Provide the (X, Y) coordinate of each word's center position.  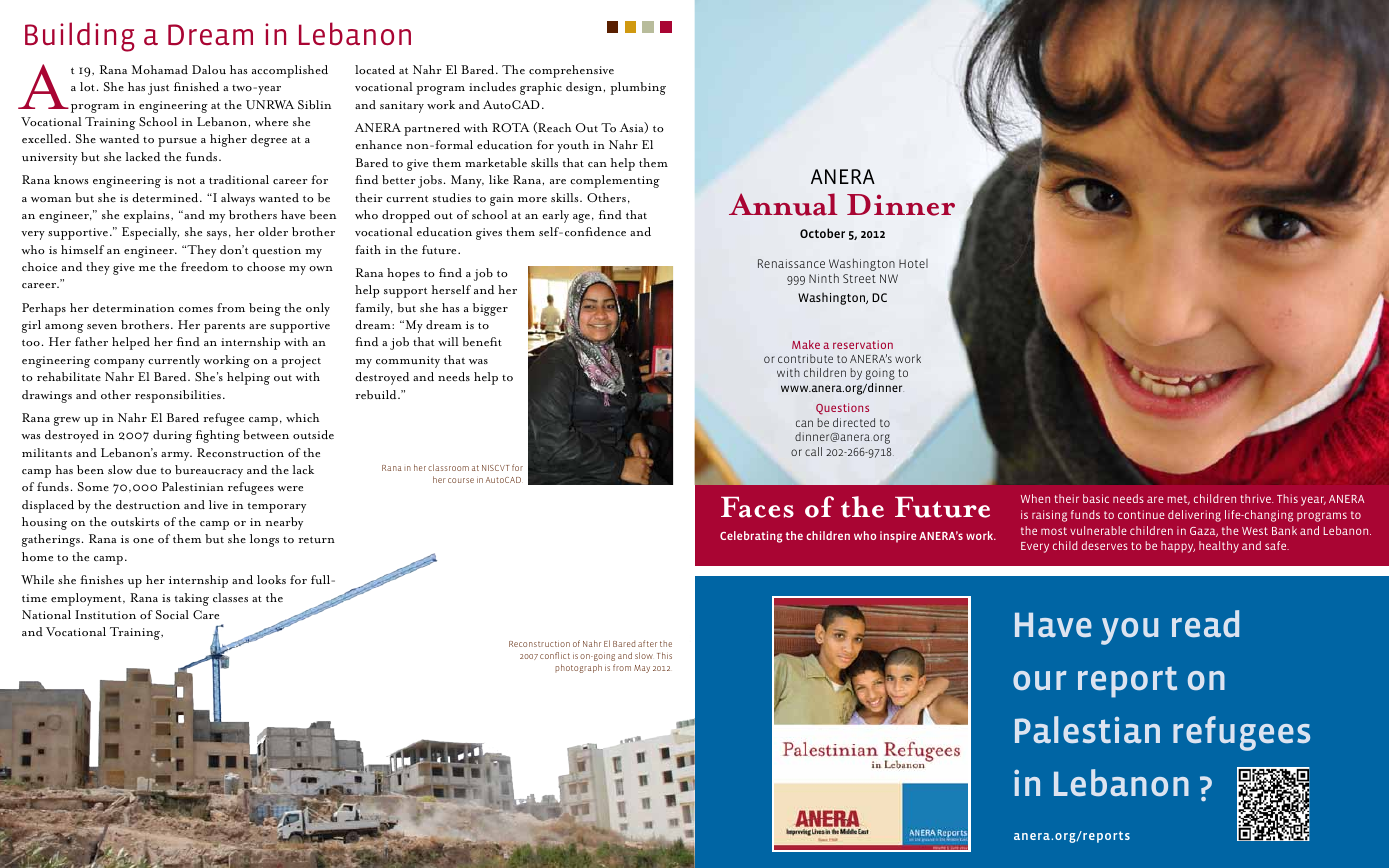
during (172, 436)
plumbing (638, 88)
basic (1096, 498)
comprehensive (571, 71)
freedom (204, 266)
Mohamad (160, 69)
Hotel (913, 263)
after (647, 643)
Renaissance (791, 263)
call (813, 451)
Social (172, 614)
